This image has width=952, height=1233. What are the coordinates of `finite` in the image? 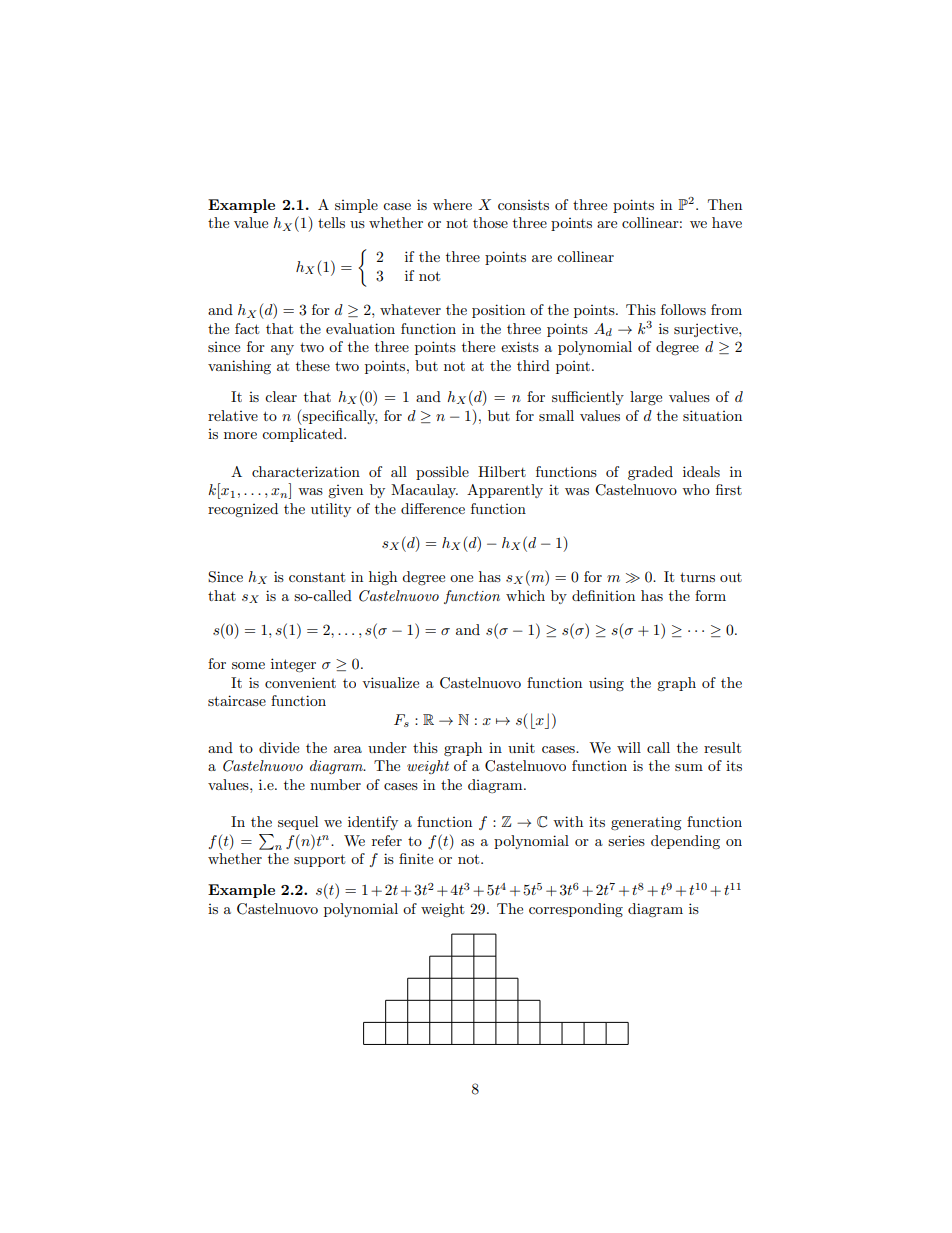 It's located at (416, 858).
